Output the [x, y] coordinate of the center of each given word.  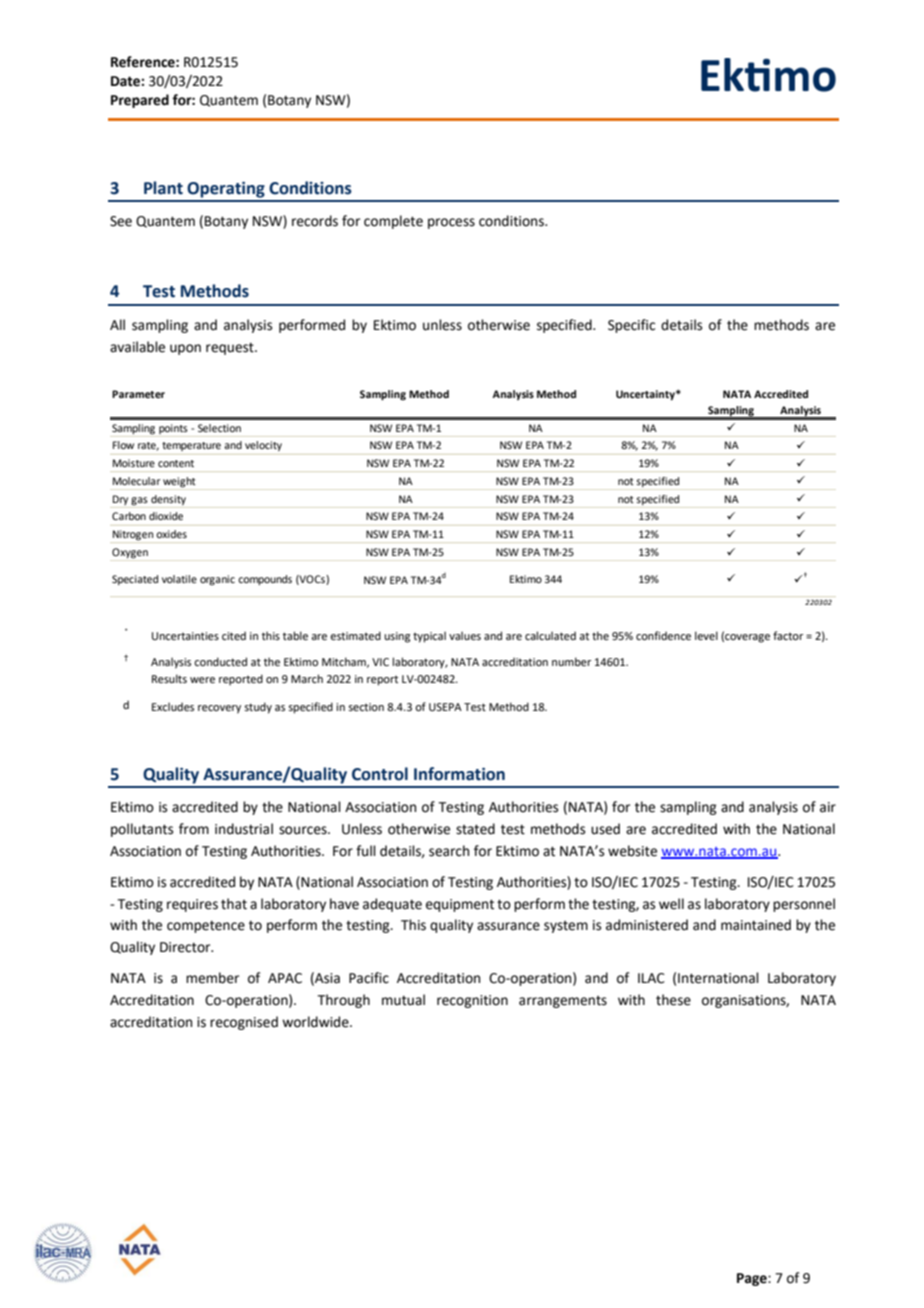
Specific [631, 326]
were [202, 680]
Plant [163, 188]
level [706, 635]
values [465, 635]
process [451, 223]
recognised [244, 1023]
